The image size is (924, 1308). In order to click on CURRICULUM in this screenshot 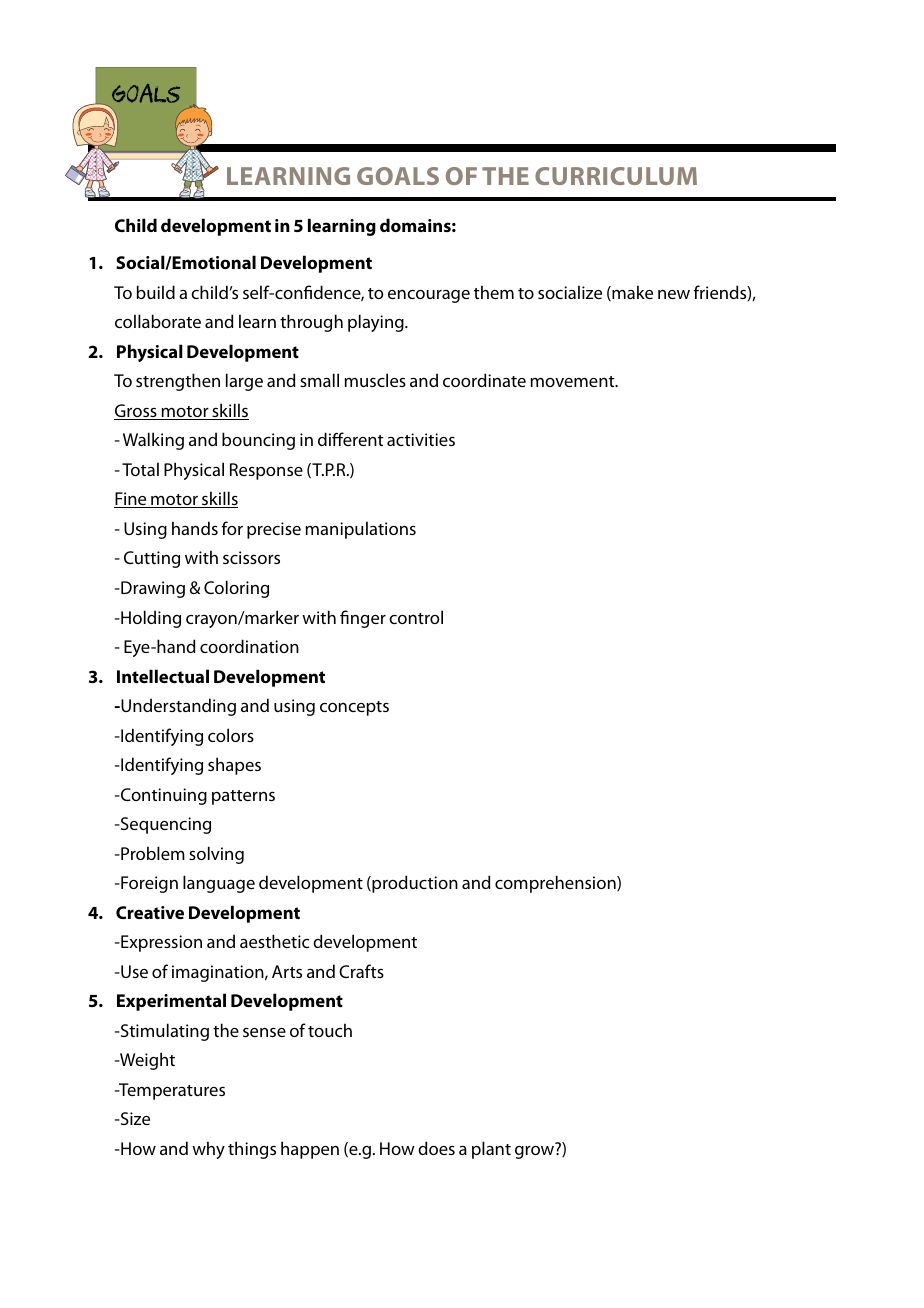, I will do `click(616, 176)`.
